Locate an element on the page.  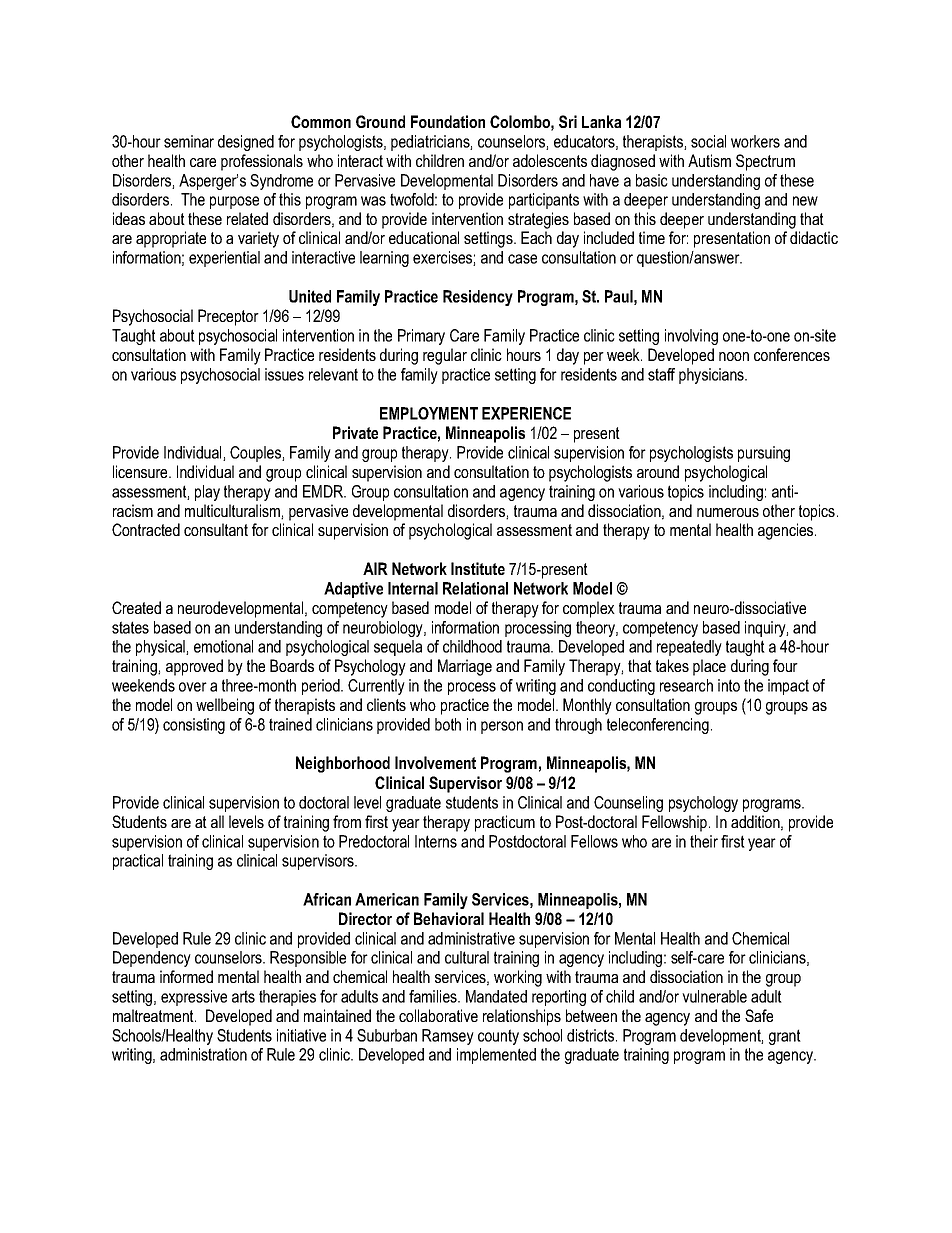
workers is located at coordinates (755, 141).
